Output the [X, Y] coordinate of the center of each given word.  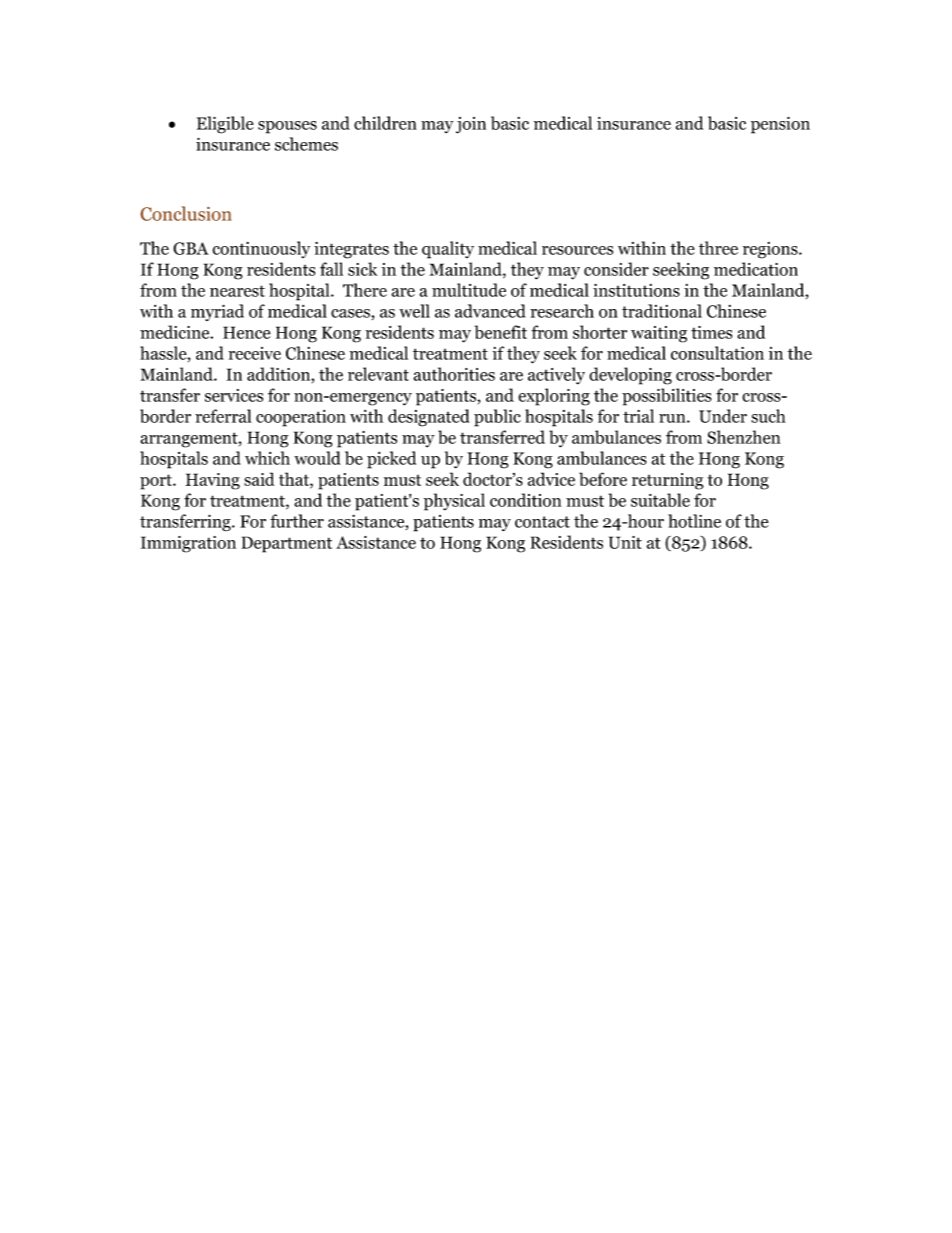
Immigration [188, 544]
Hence [247, 332]
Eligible [225, 125]
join [471, 125]
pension [780, 125]
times [711, 332]
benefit [501, 332]
